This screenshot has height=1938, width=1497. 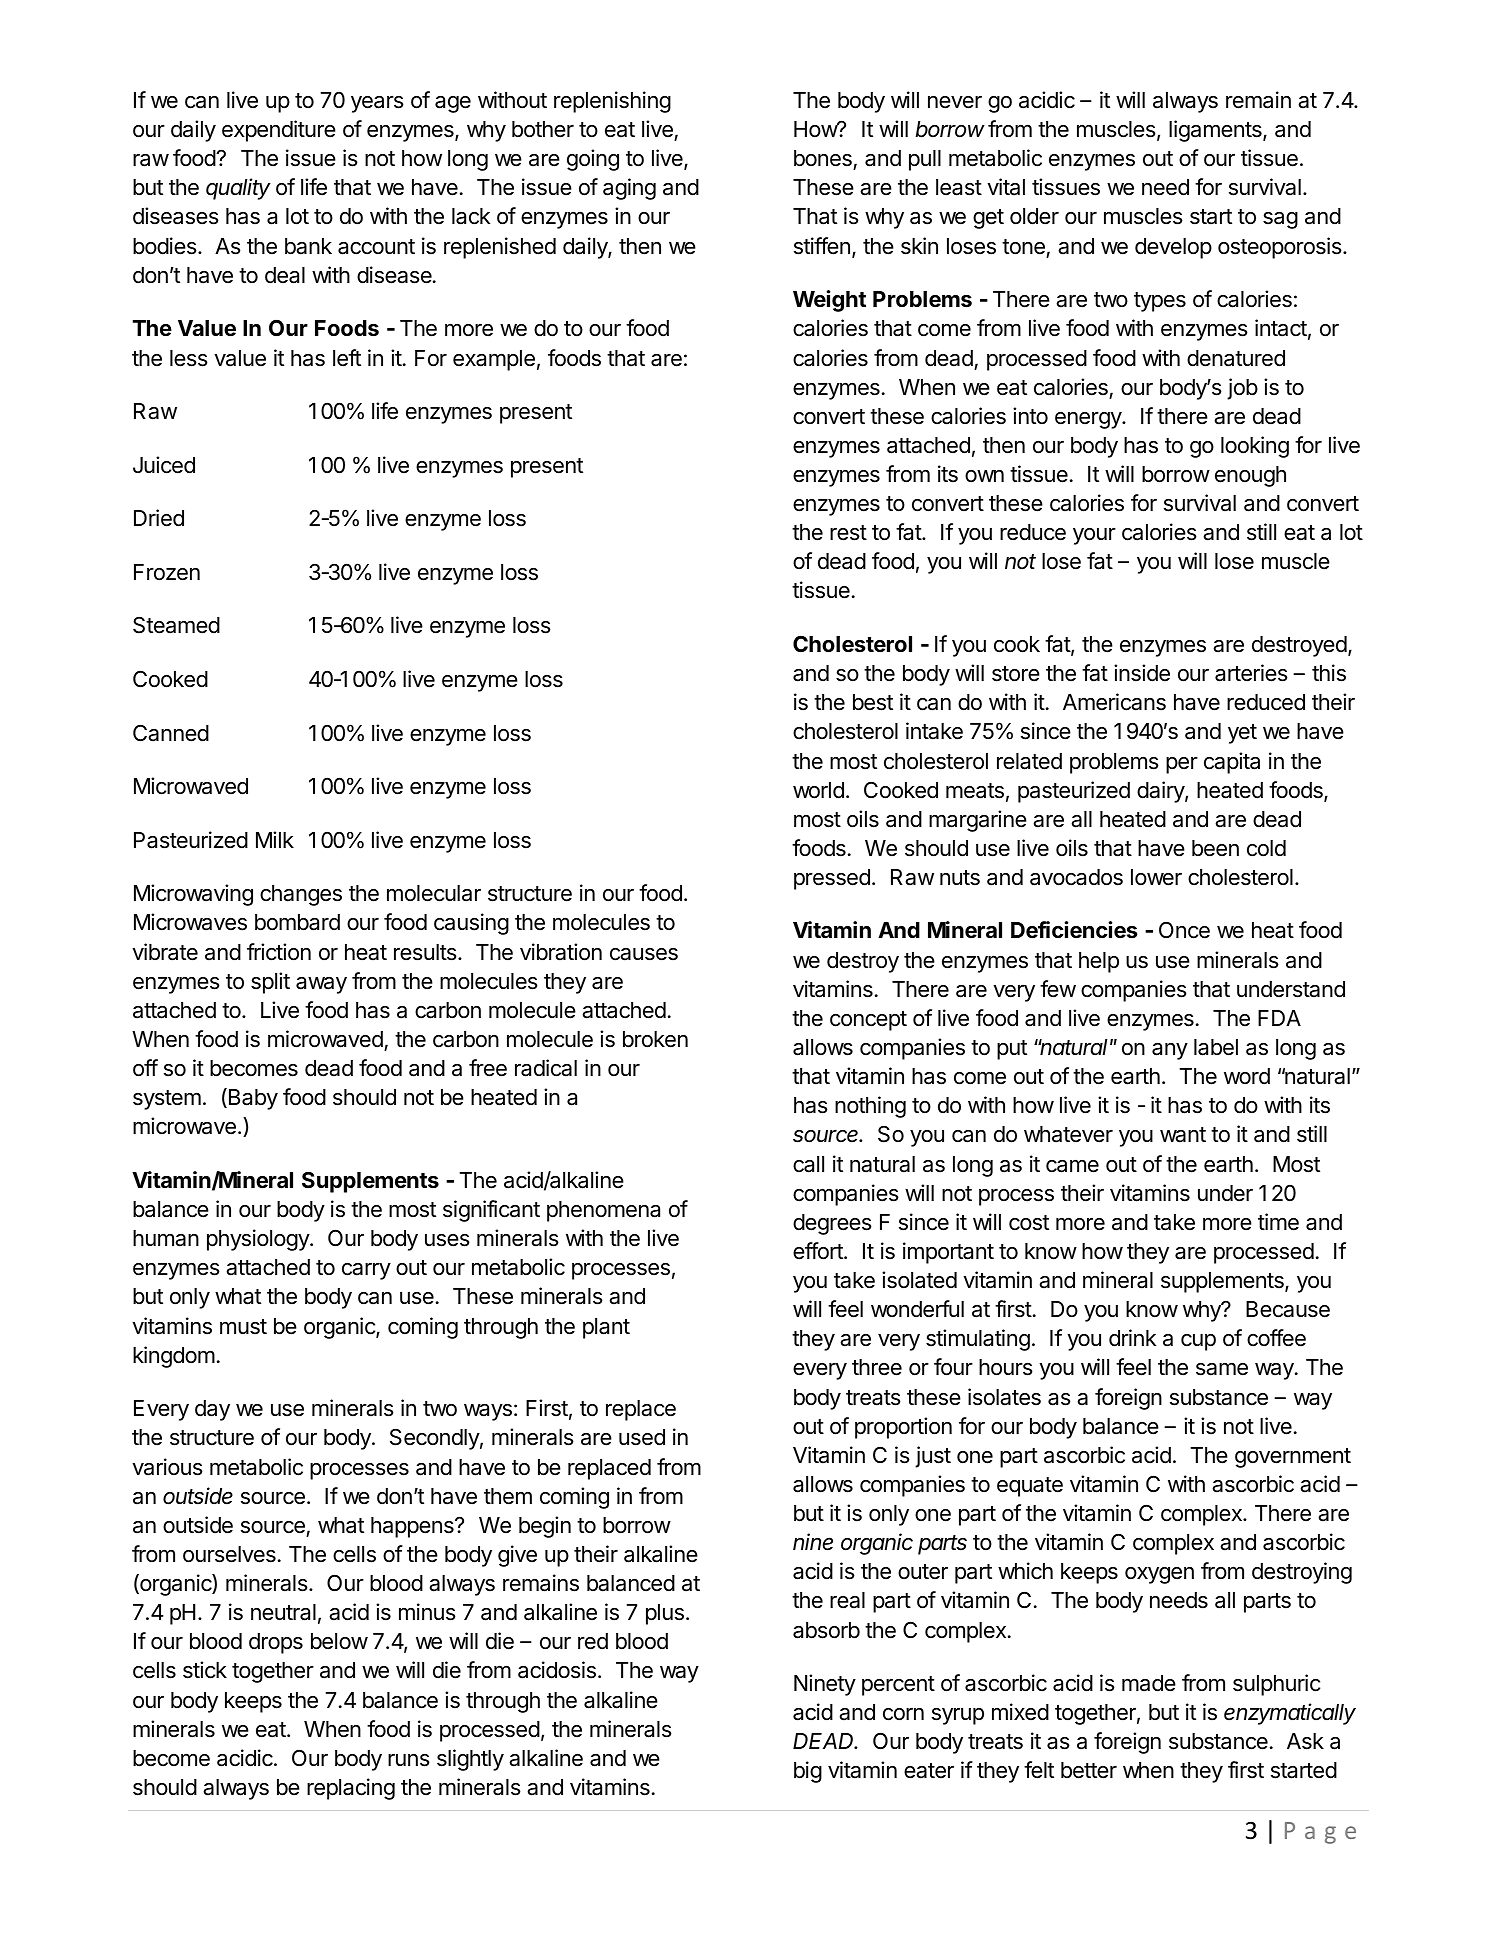 I want to click on replacing, so click(x=351, y=1789).
